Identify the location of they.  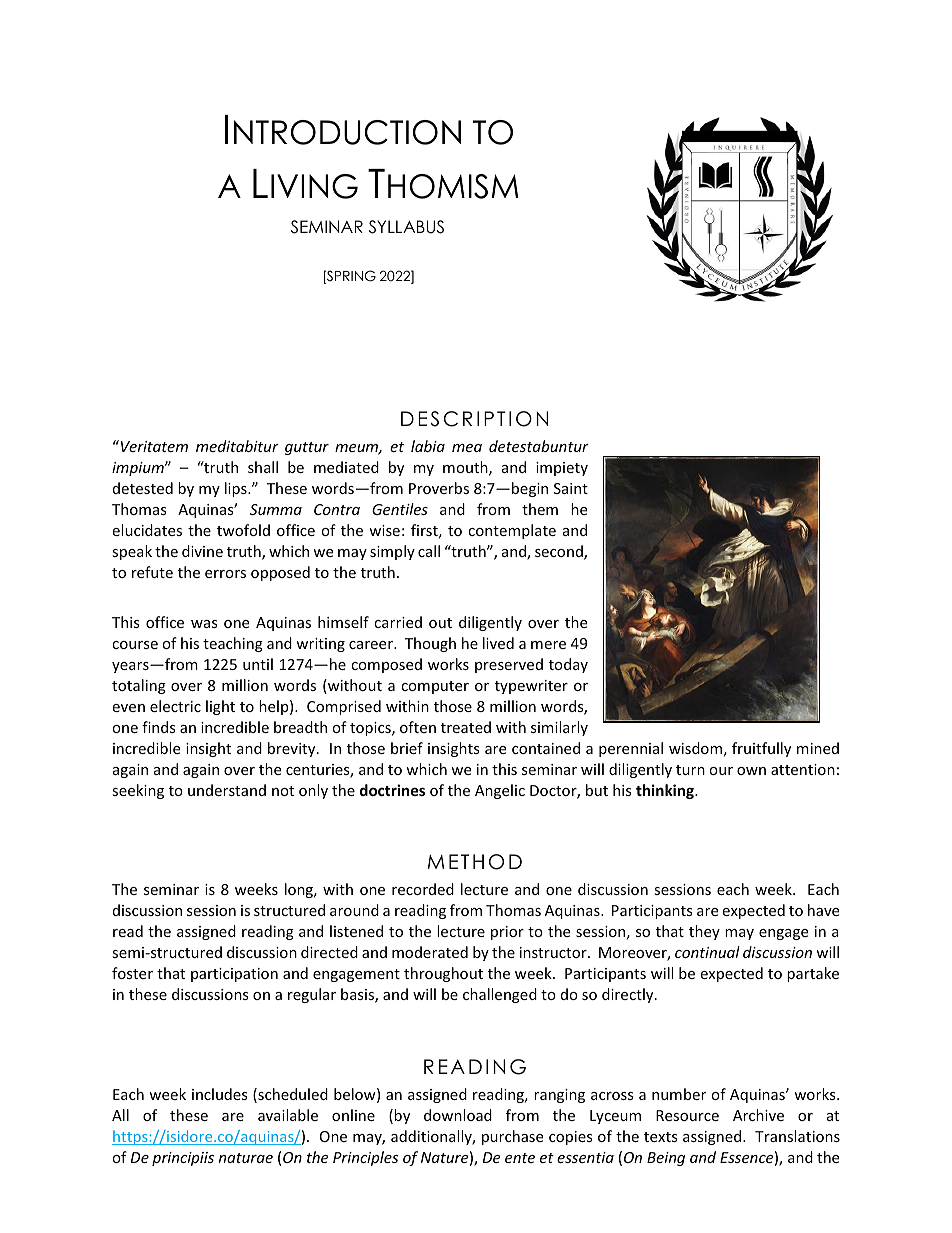
(704, 932).
